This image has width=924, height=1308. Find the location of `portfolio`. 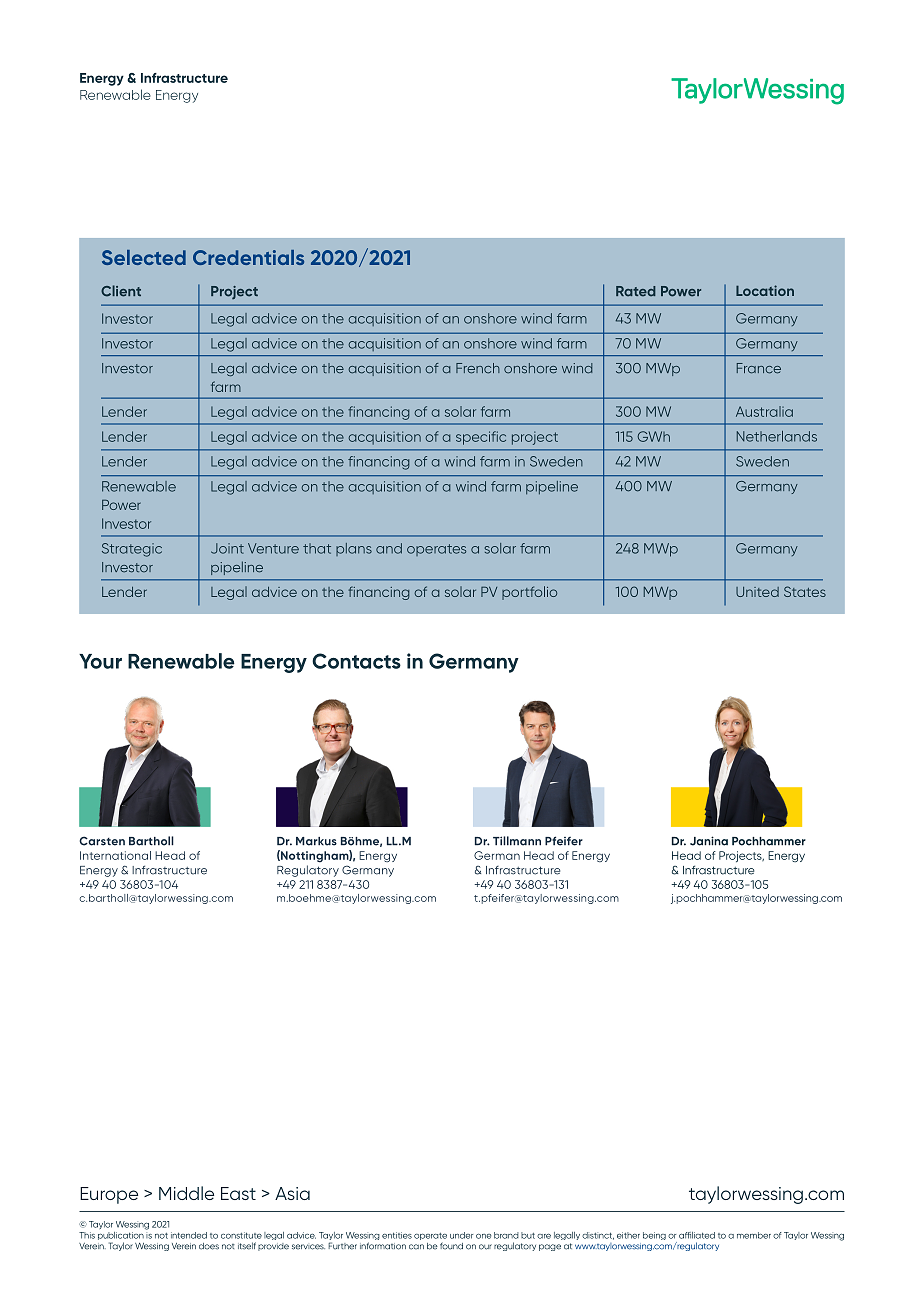

portfolio is located at coordinates (529, 593).
